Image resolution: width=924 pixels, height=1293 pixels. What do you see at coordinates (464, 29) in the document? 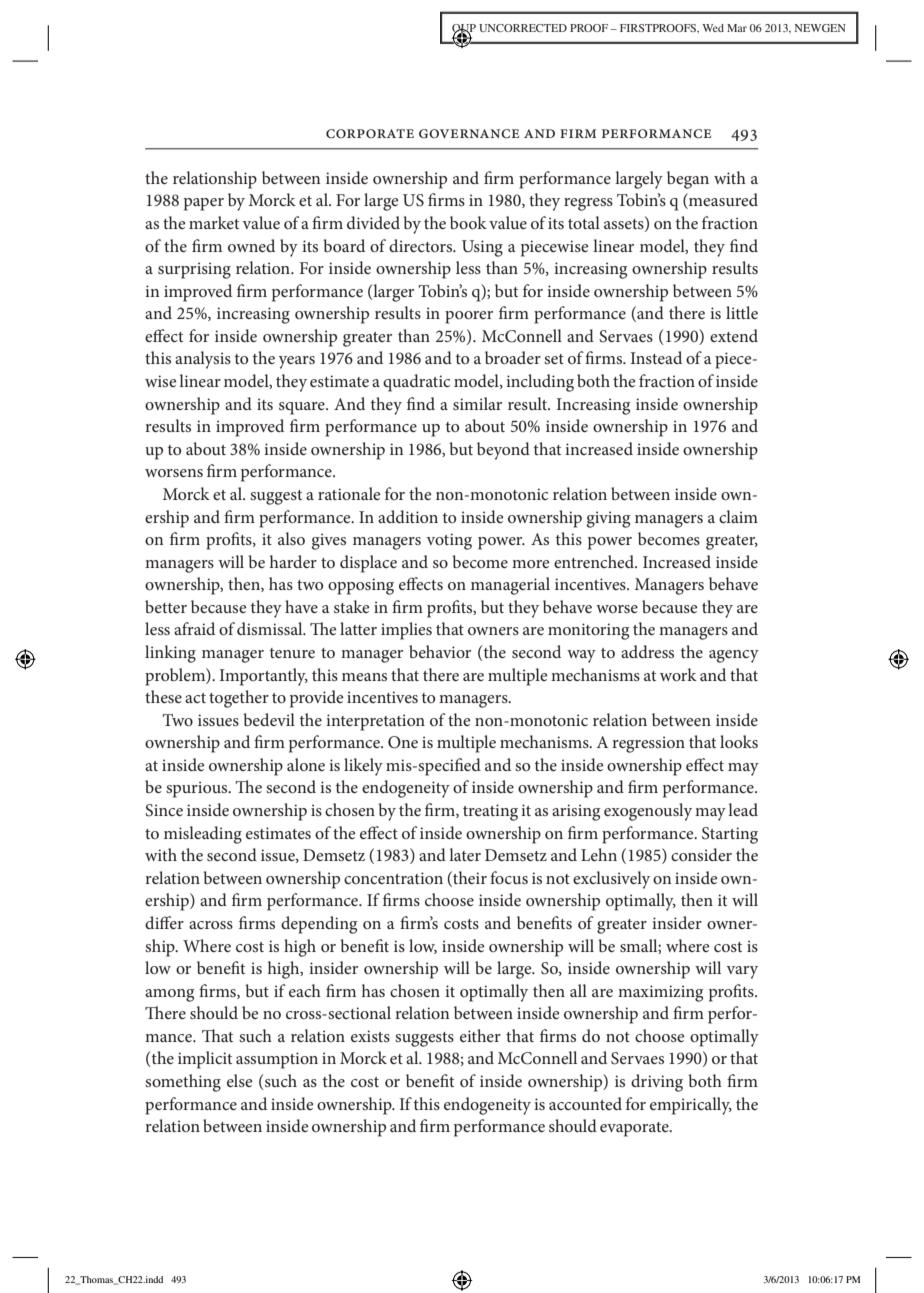
I see `OUP` at bounding box center [464, 29].
